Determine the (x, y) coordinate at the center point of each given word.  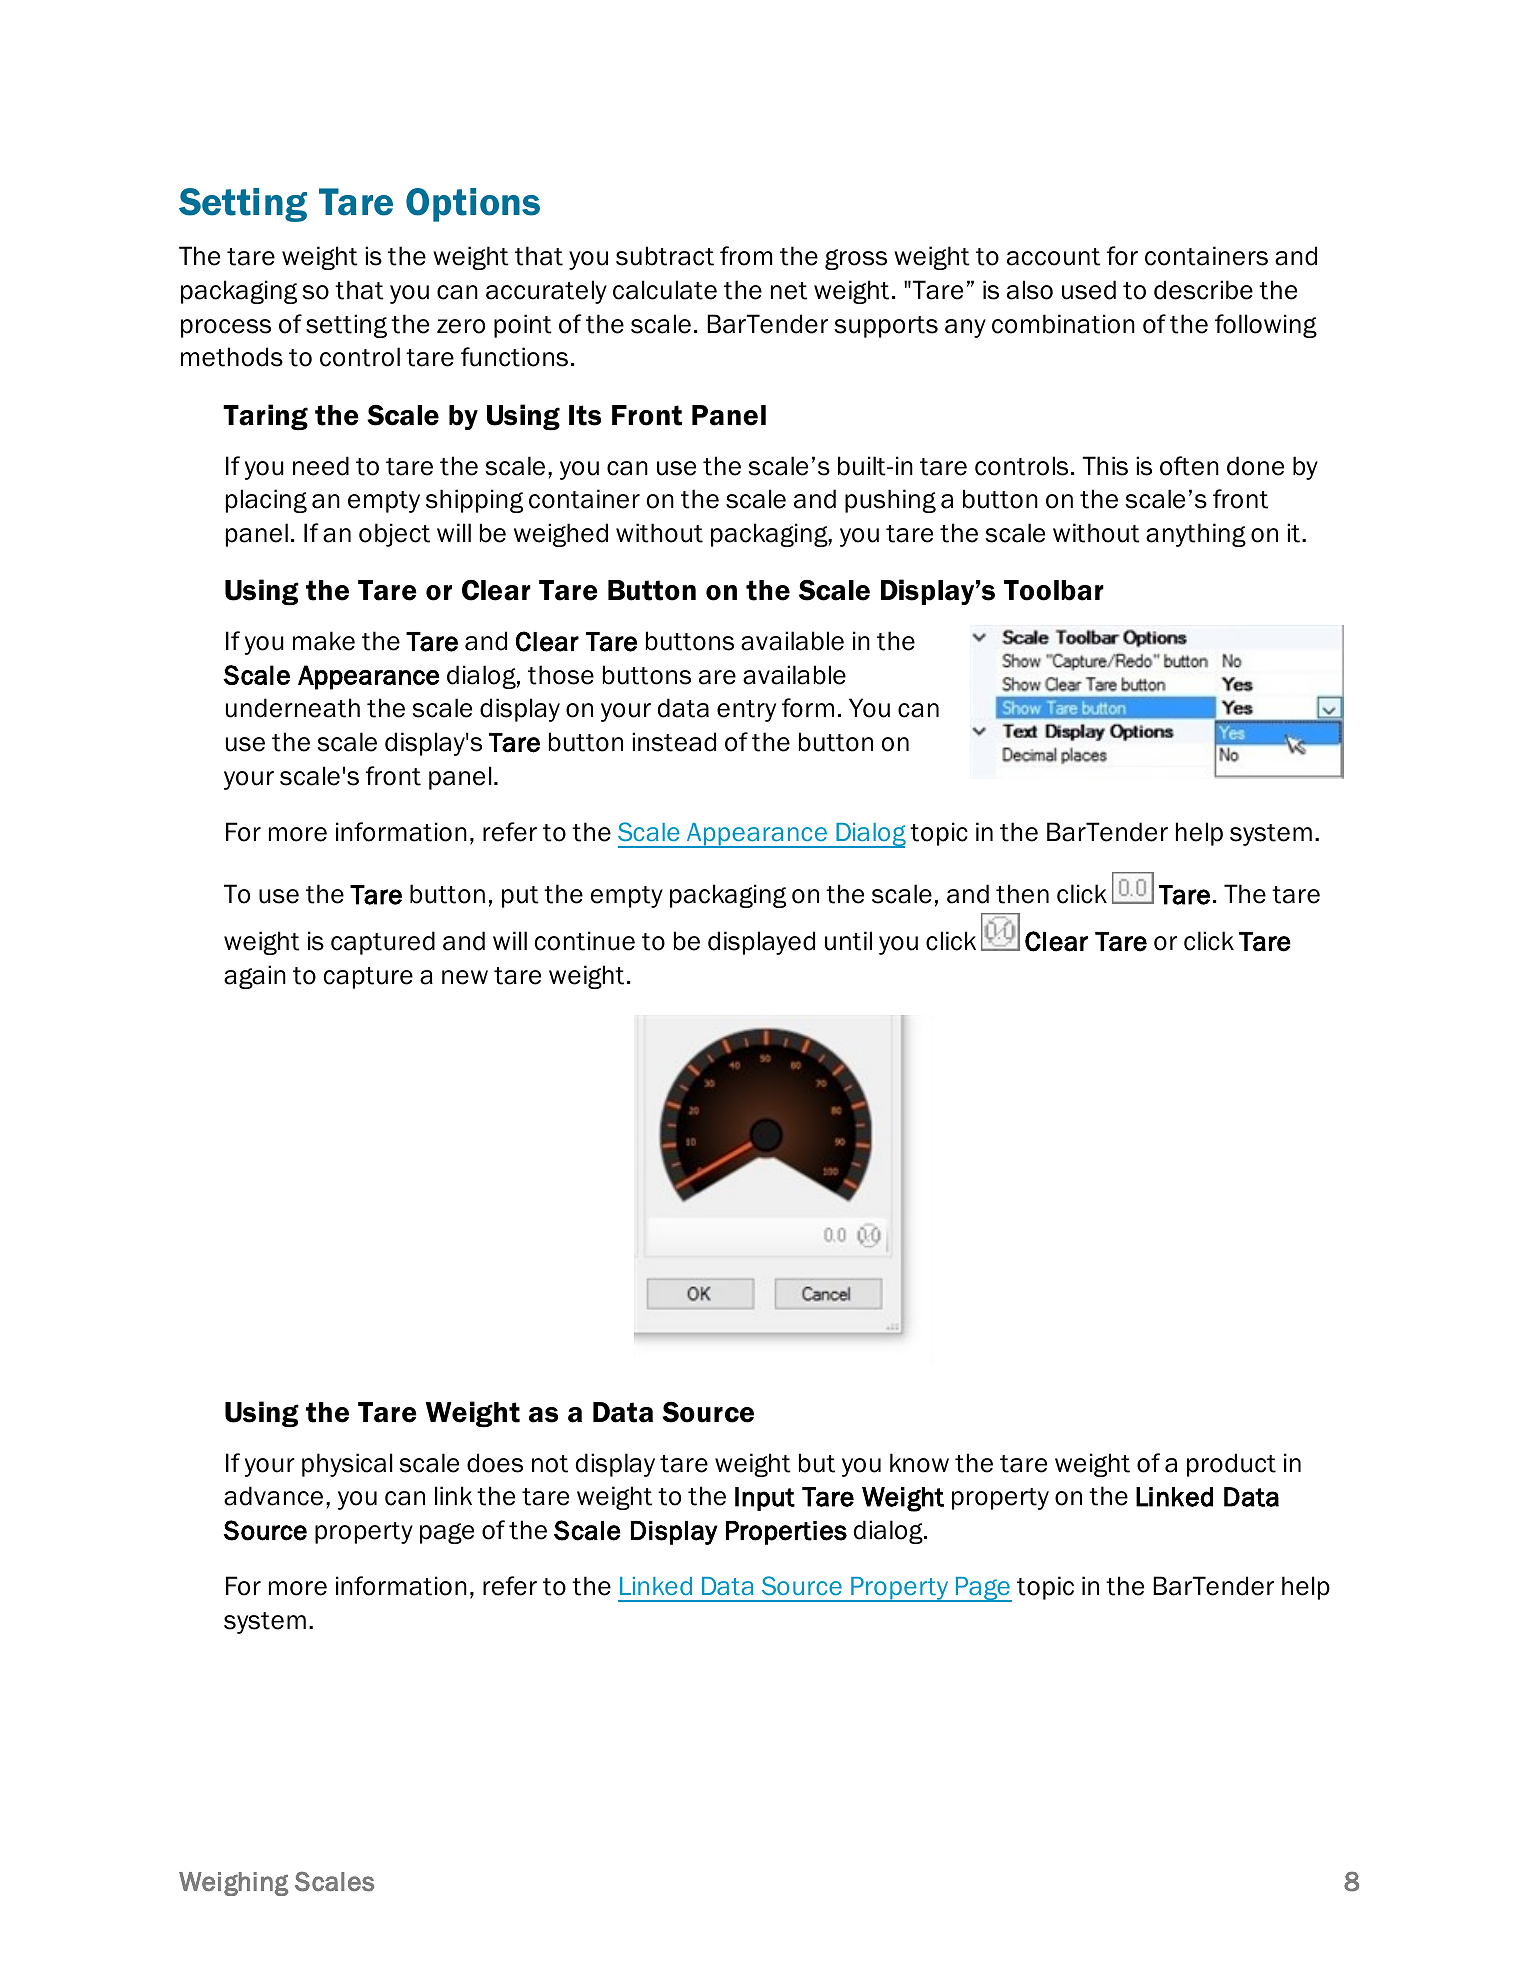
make (324, 641)
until (848, 941)
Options (473, 205)
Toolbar (1054, 590)
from (746, 256)
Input (765, 1499)
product (1231, 1465)
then (1022, 894)
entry (746, 711)
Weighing (234, 1884)
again (255, 977)
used (1089, 290)
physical (347, 1465)
